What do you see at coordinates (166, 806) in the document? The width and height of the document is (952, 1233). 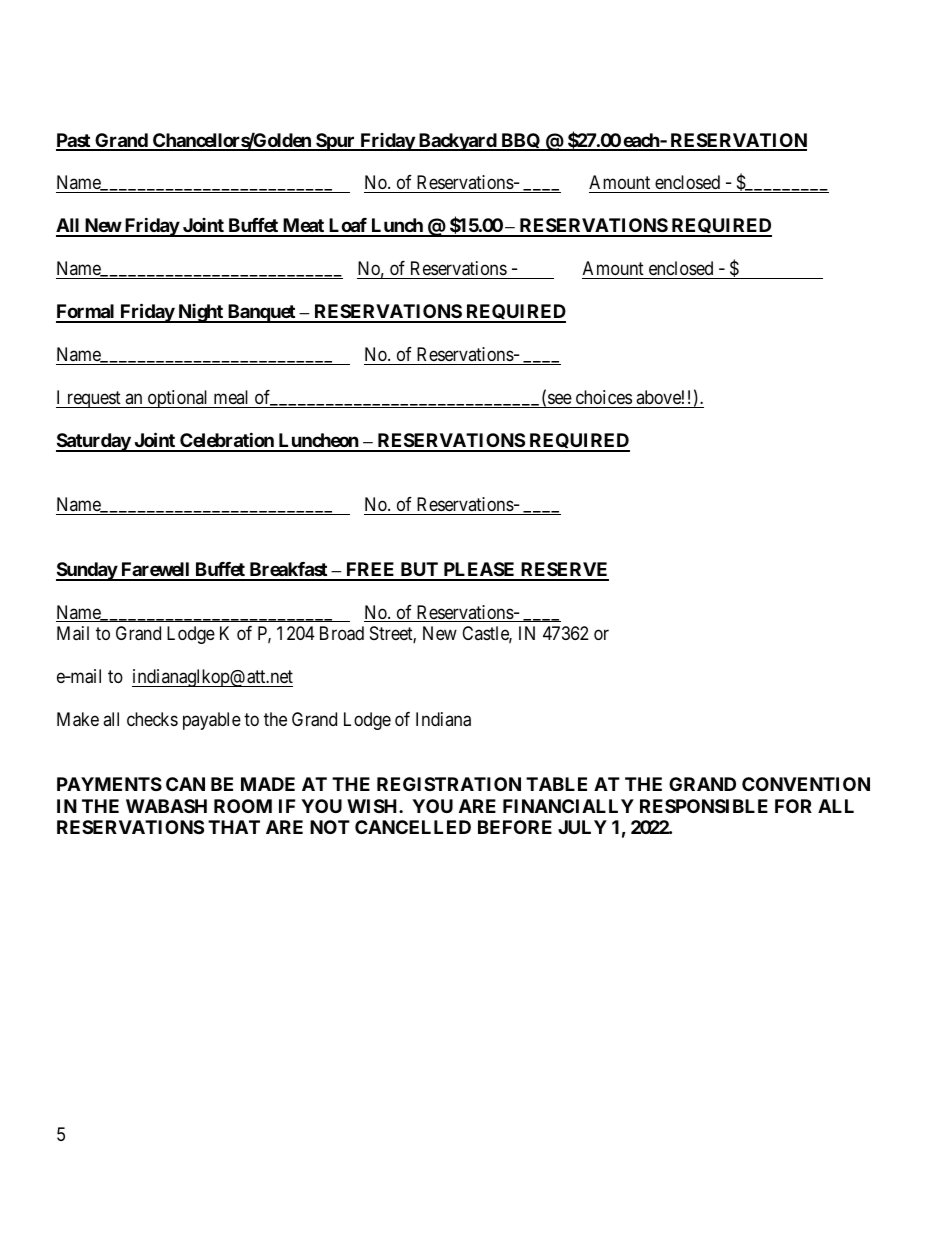 I see `WABASH` at bounding box center [166, 806].
